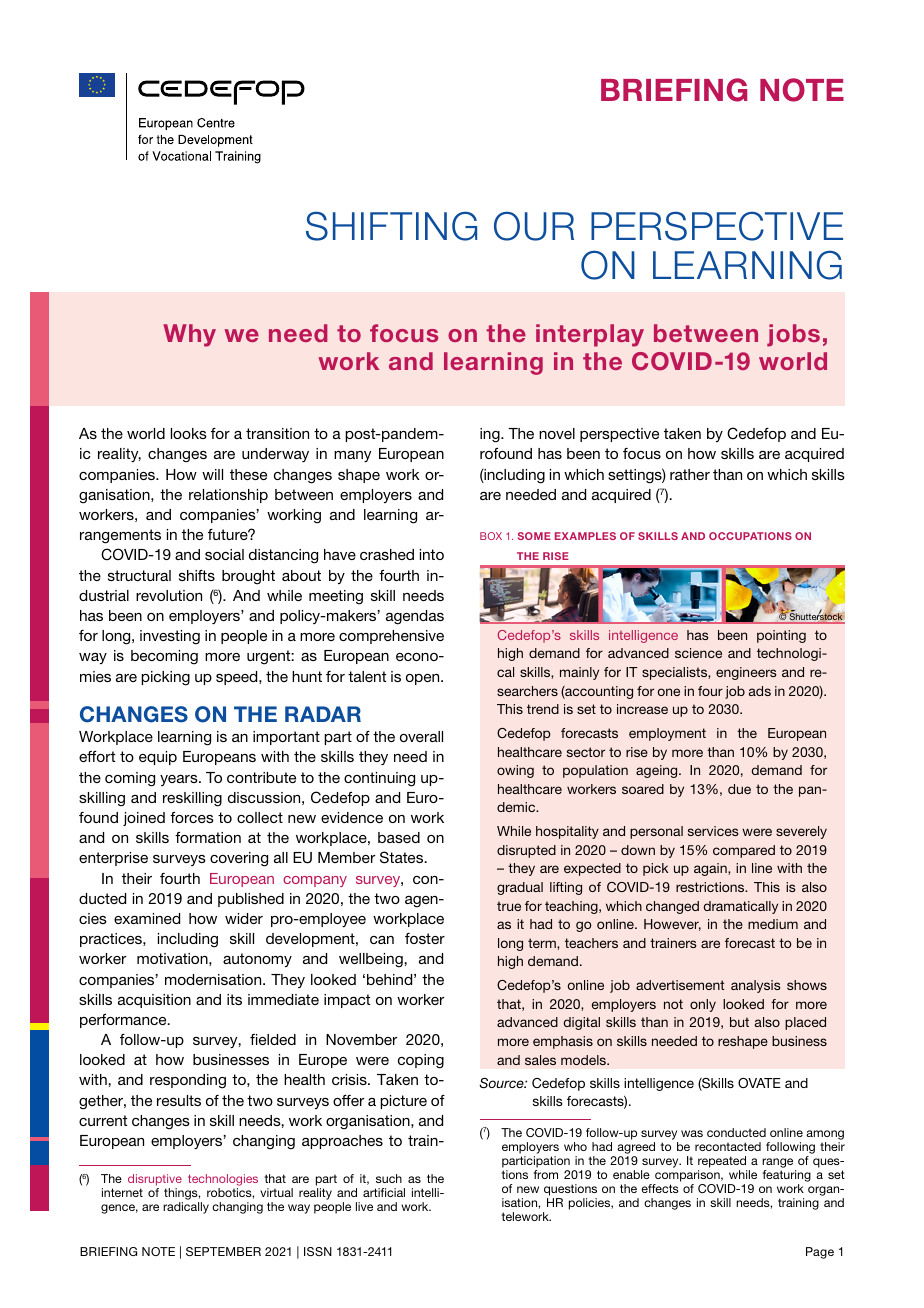 The image size is (924, 1308). Describe the element at coordinates (421, 736) in the screenshot. I see `overall` at that location.
